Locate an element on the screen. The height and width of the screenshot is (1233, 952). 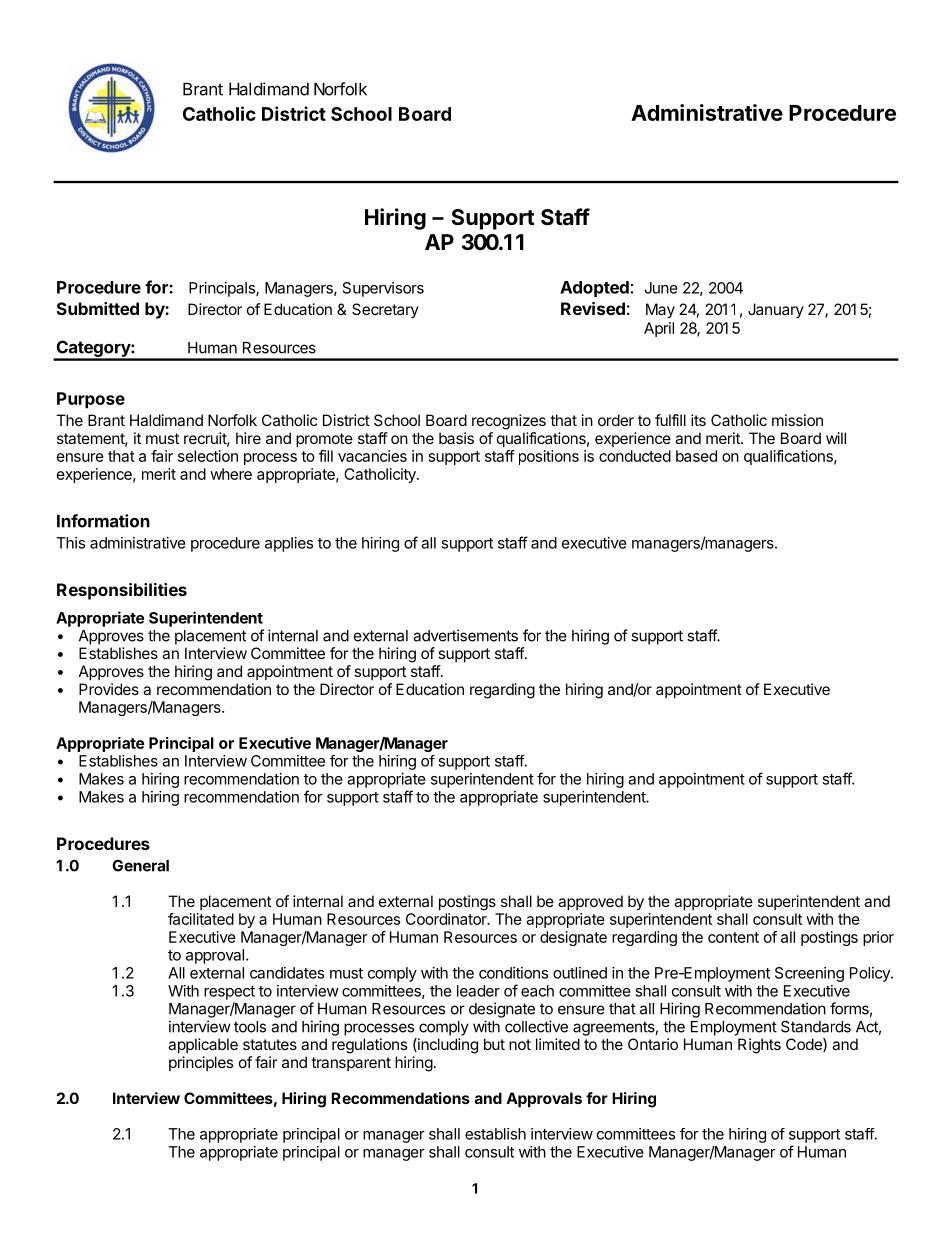
advertisements is located at coordinates (465, 635).
